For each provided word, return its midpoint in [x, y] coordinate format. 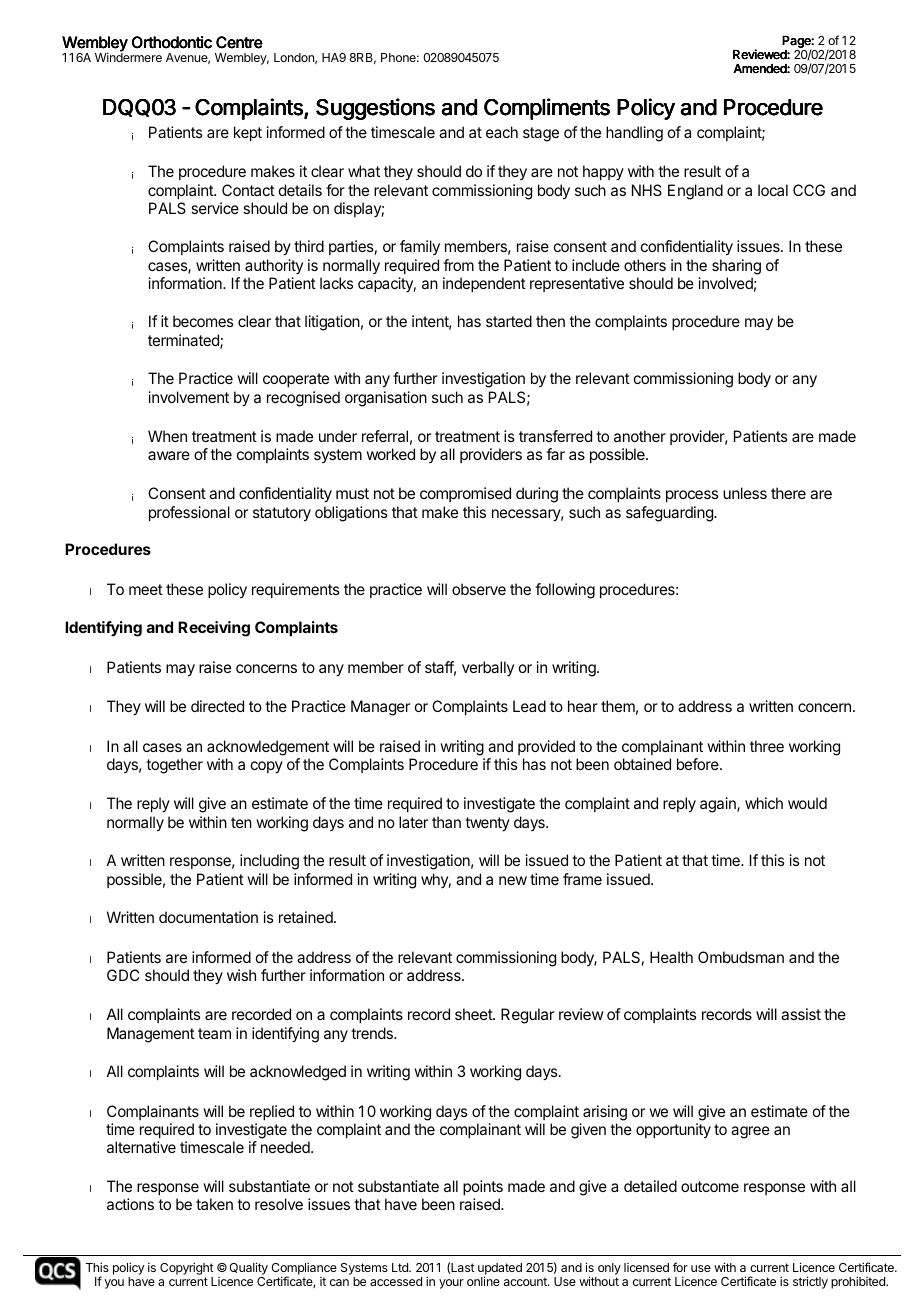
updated [500, 1270]
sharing [736, 267]
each [502, 132]
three [767, 746]
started [509, 321]
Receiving [214, 629]
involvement [189, 397]
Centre [239, 42]
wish [241, 975]
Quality [248, 1270]
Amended [760, 69]
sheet [474, 1014]
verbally [488, 668]
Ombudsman [741, 957]
